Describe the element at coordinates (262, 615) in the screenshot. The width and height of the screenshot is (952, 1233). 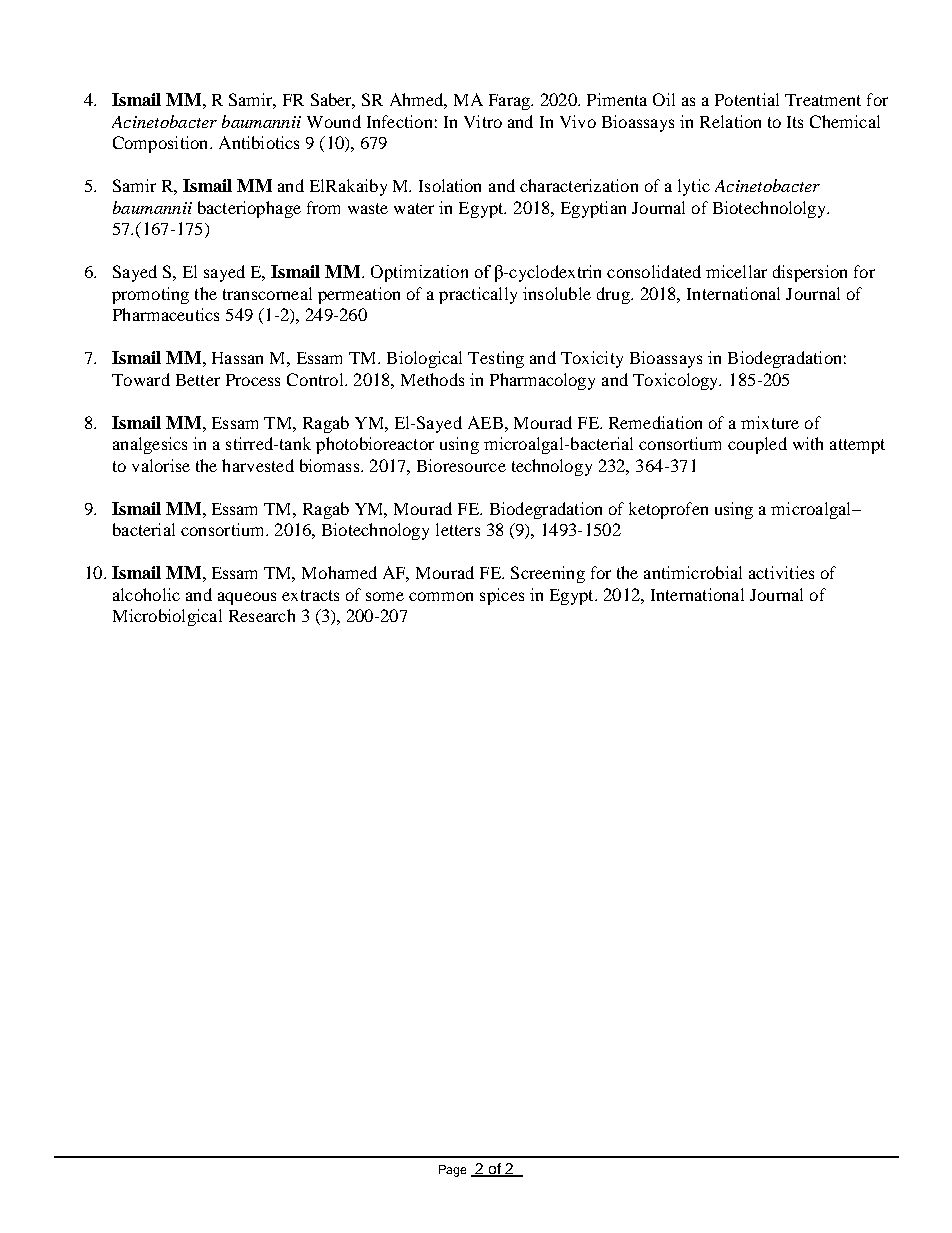
I see `Research` at that location.
